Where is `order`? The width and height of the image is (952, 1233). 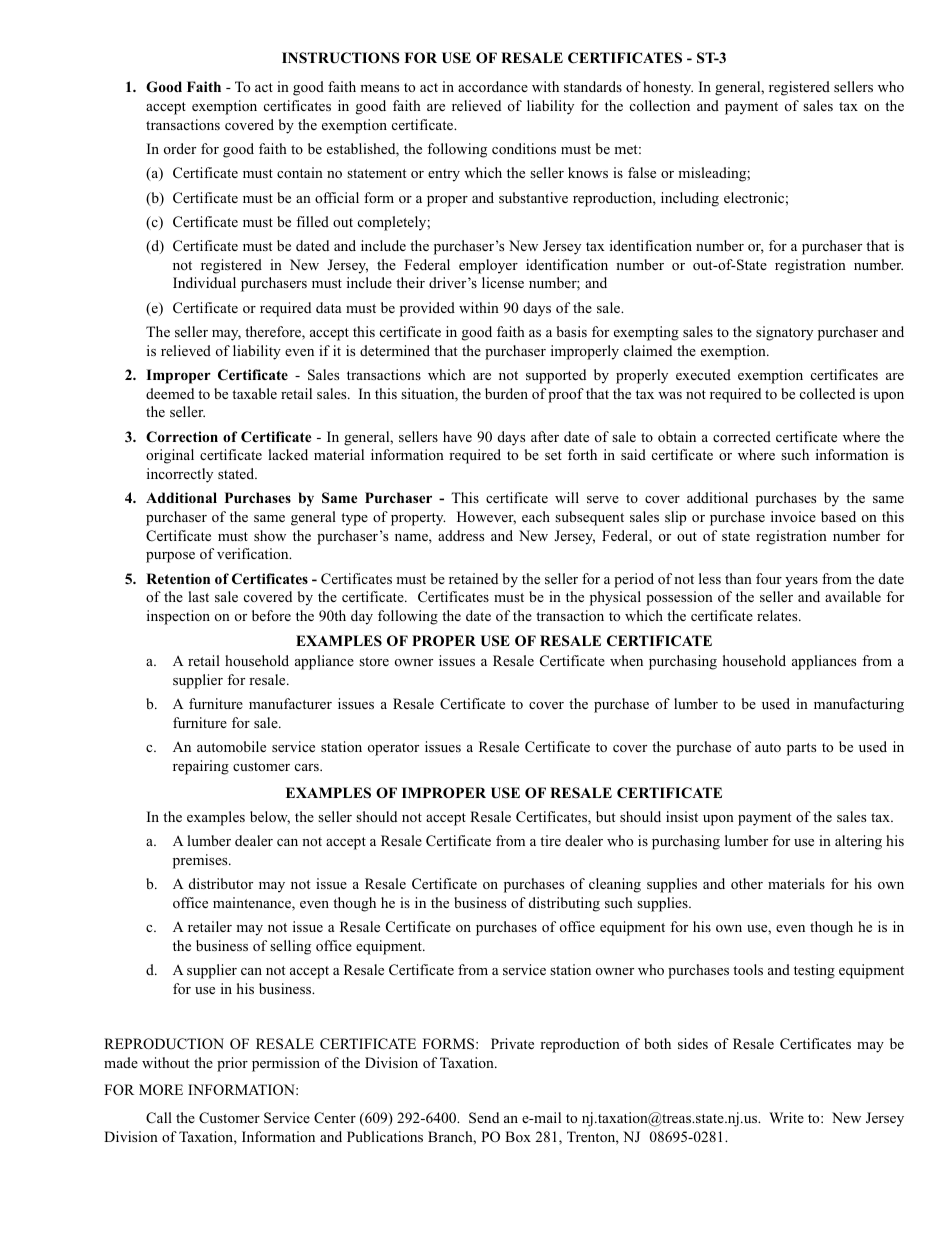
order is located at coordinates (180, 148).
